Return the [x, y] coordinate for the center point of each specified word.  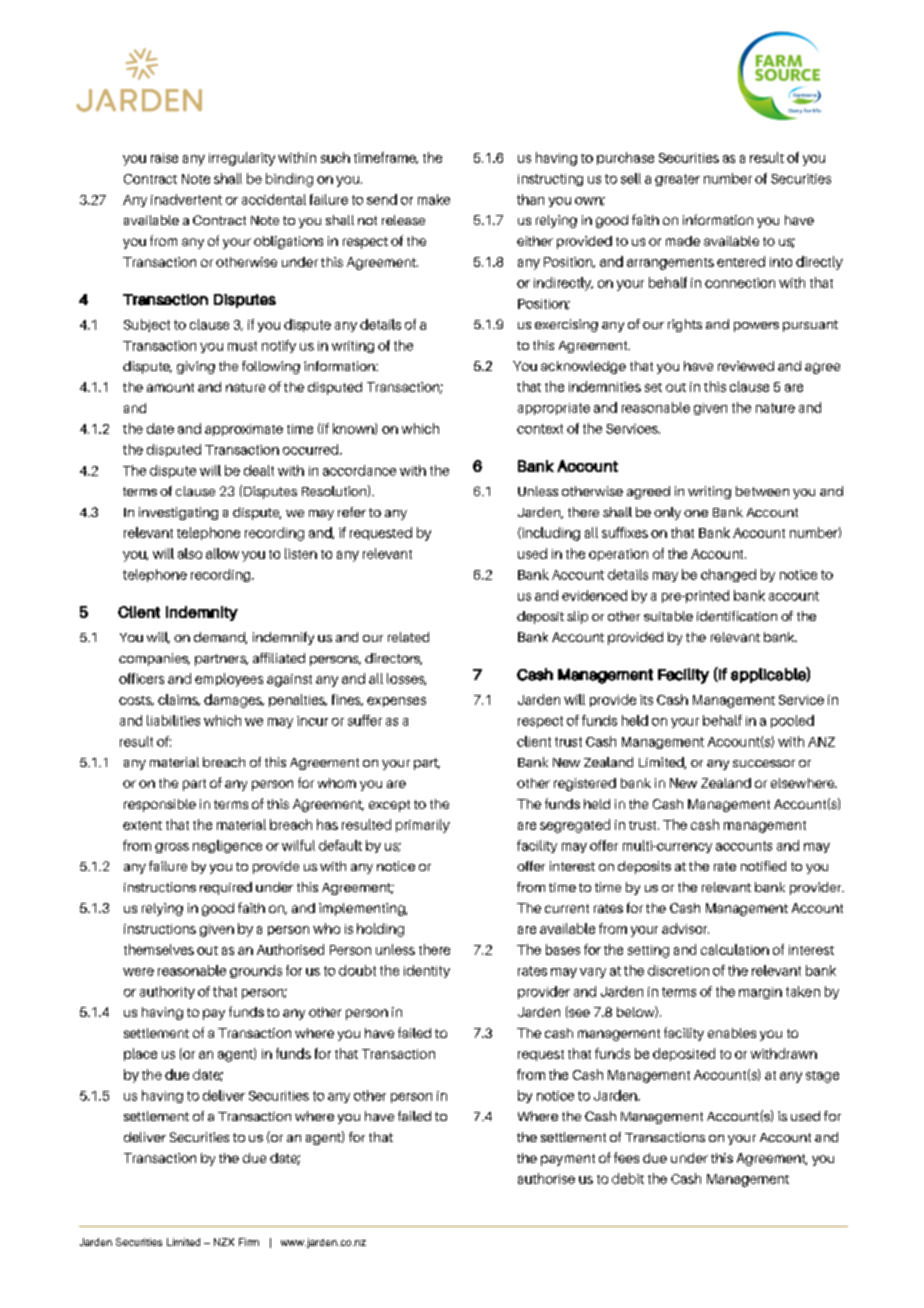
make [434, 199]
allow [222, 553]
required [226, 888]
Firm [249, 1242]
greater [677, 180]
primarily [423, 826]
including [550, 534]
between [762, 491]
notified [763, 866]
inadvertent [186, 199]
